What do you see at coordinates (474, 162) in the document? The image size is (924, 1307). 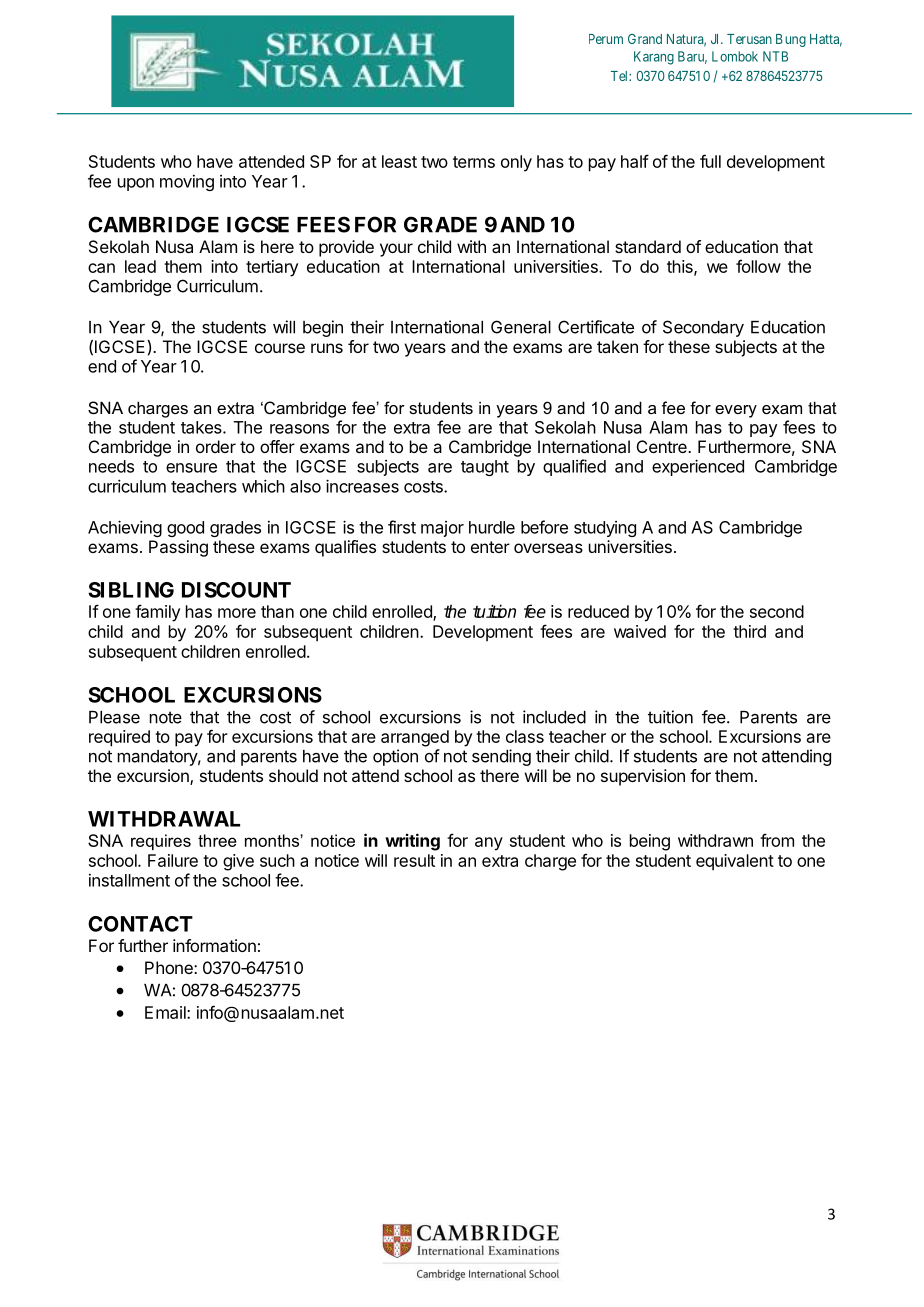 I see `terms` at bounding box center [474, 162].
